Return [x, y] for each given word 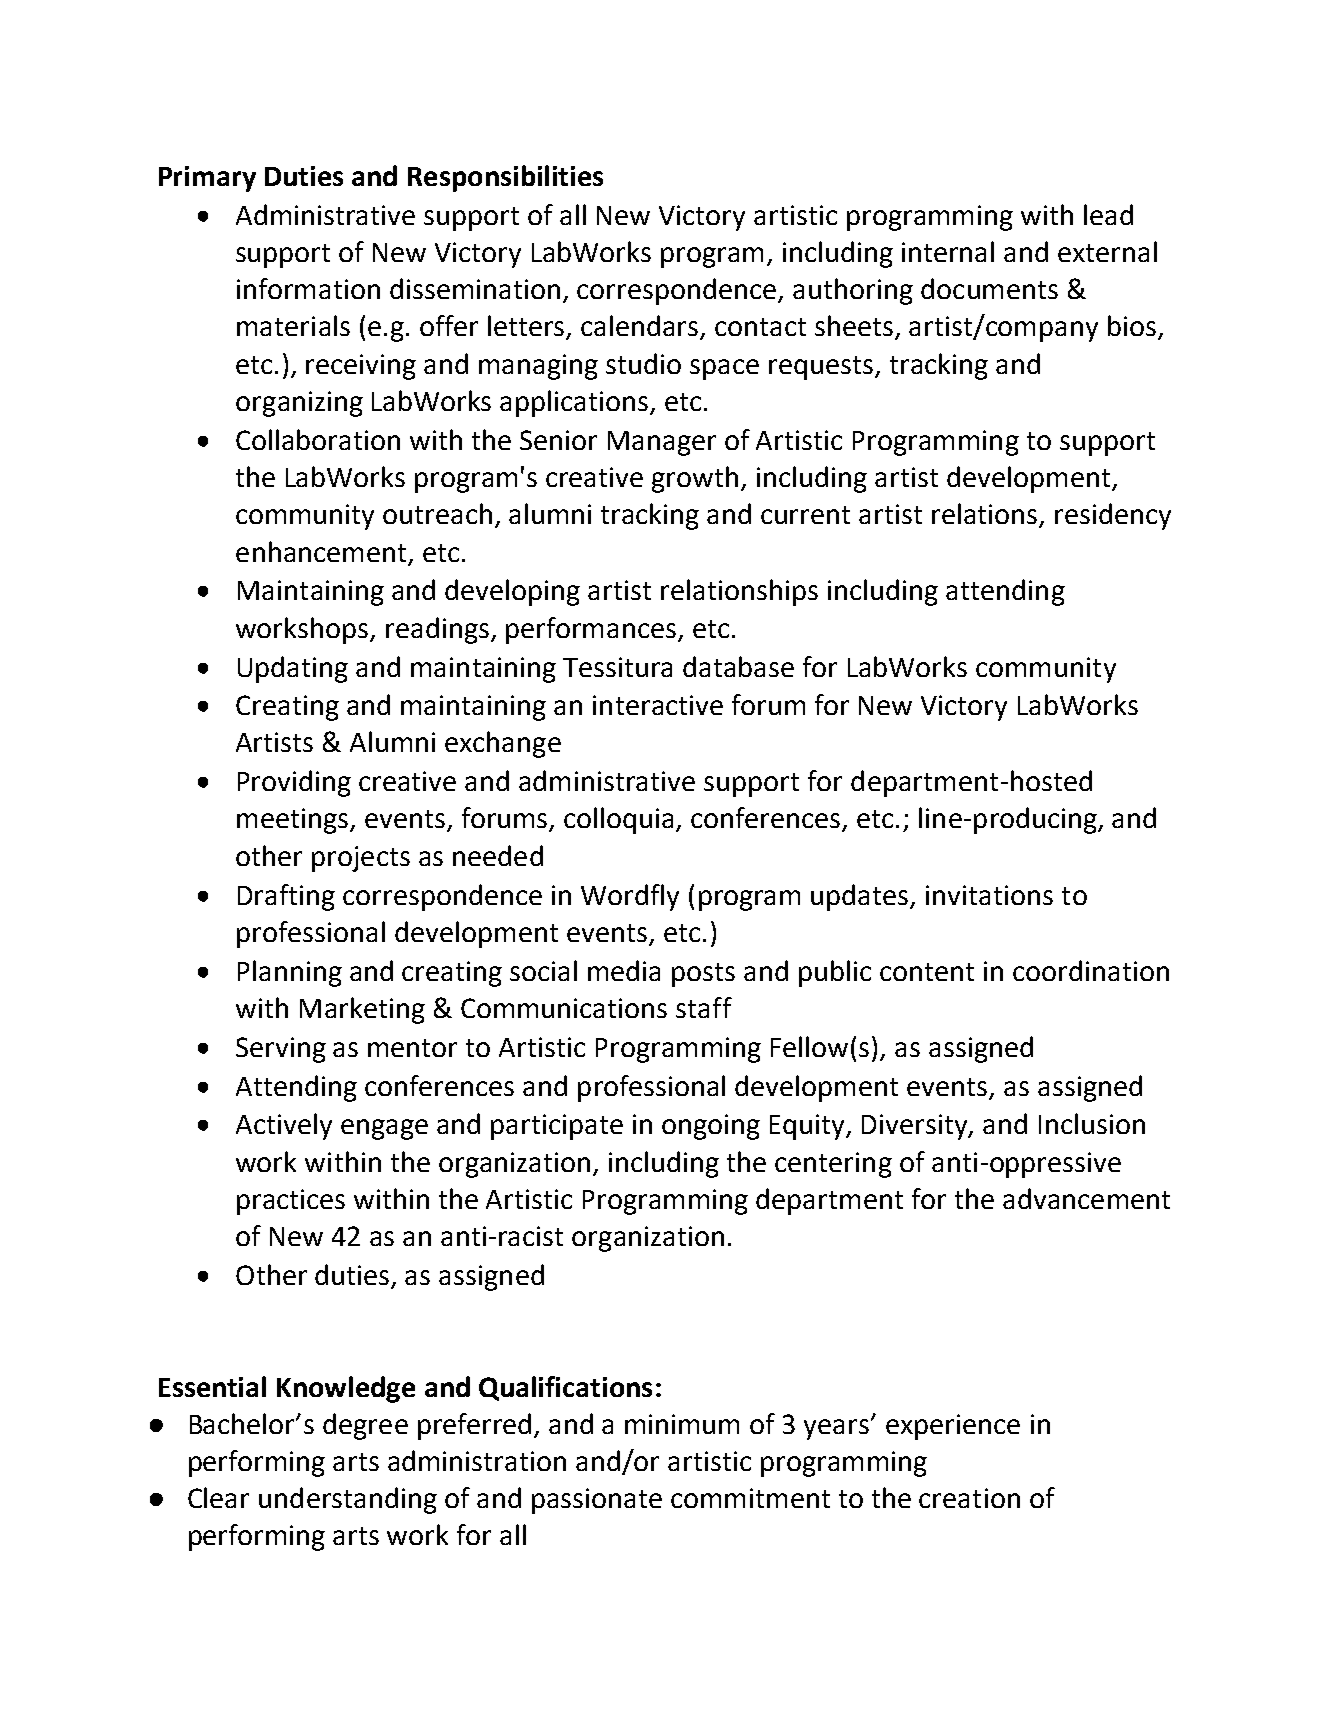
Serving [281, 1050]
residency [1113, 516]
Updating [293, 669]
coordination [1091, 970]
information [308, 288]
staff [704, 1007]
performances [592, 630]
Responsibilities [505, 178]
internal [948, 251]
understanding [348, 1500]
